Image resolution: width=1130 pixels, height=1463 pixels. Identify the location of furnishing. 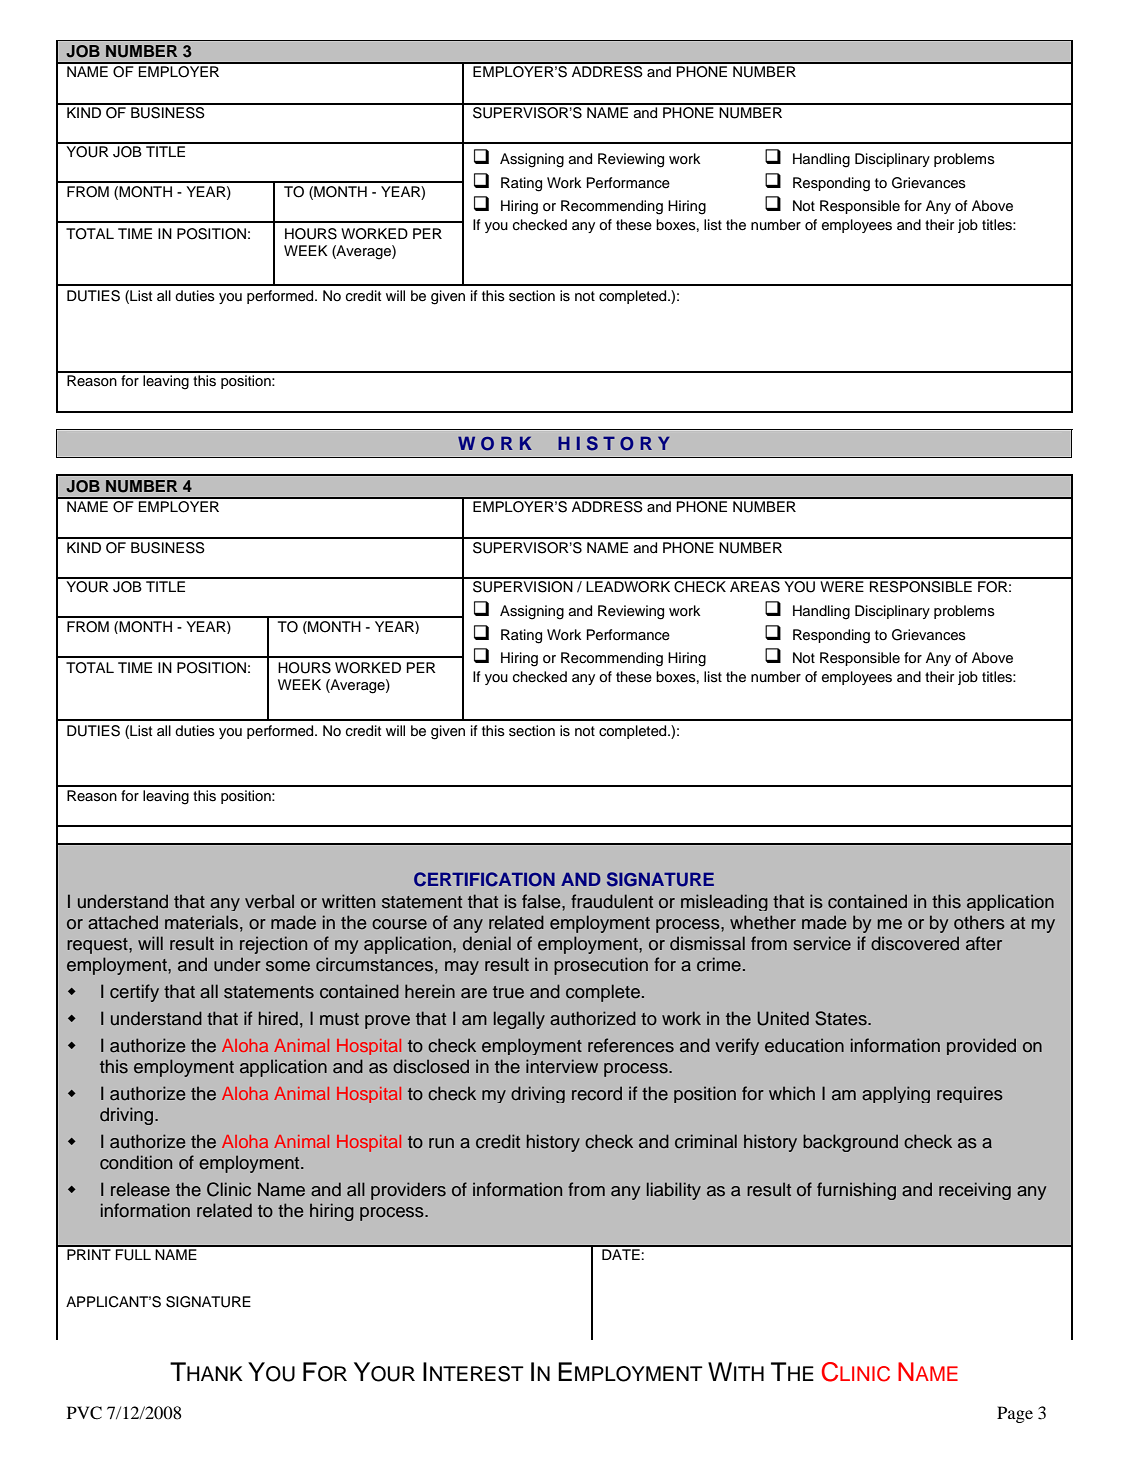
(856, 1191).
